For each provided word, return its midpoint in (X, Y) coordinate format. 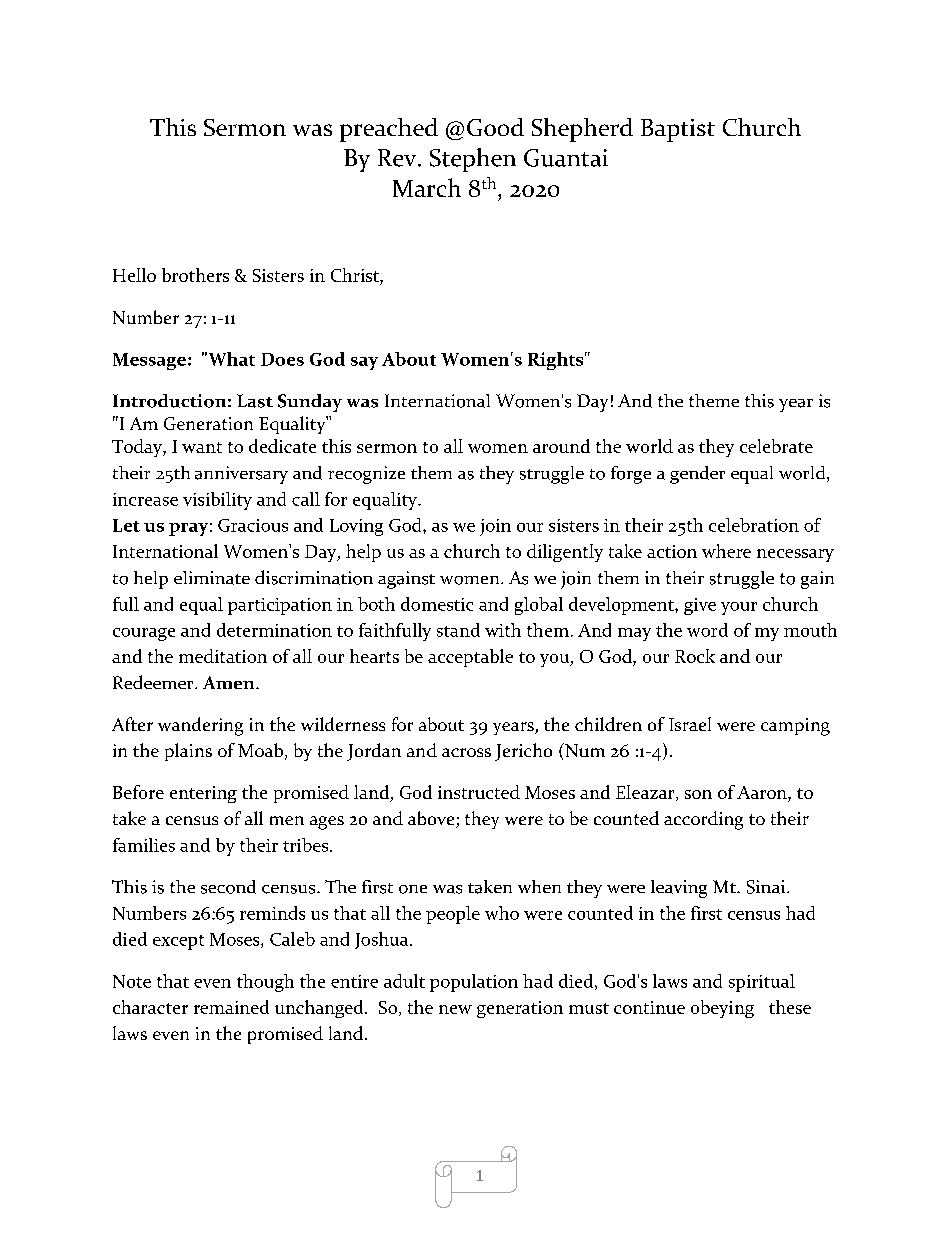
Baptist (678, 130)
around (561, 446)
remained (231, 1007)
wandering (200, 726)
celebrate (776, 446)
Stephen (473, 160)
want (202, 447)
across (466, 752)
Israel (690, 724)
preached (389, 130)
